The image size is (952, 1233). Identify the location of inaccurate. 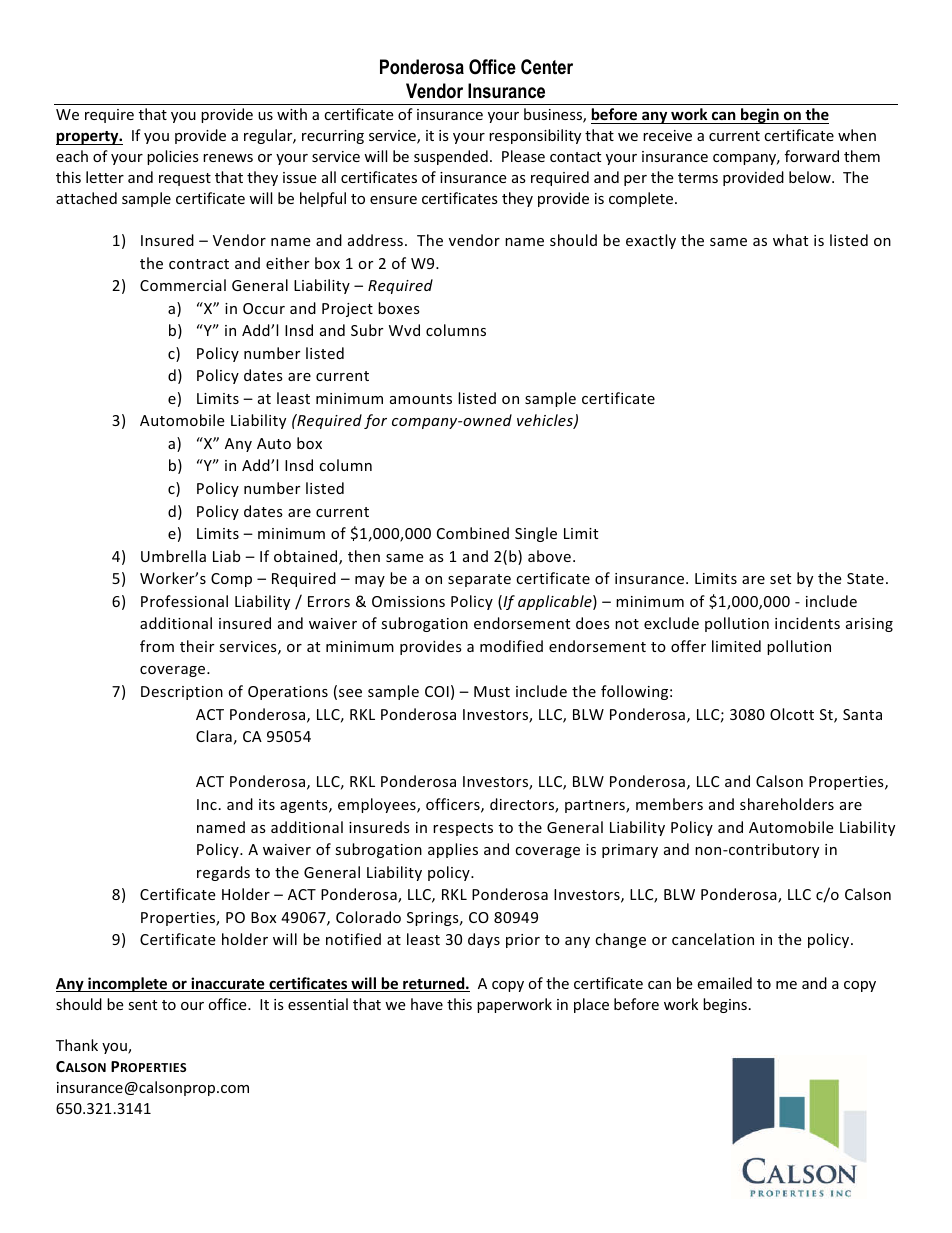
(228, 984).
